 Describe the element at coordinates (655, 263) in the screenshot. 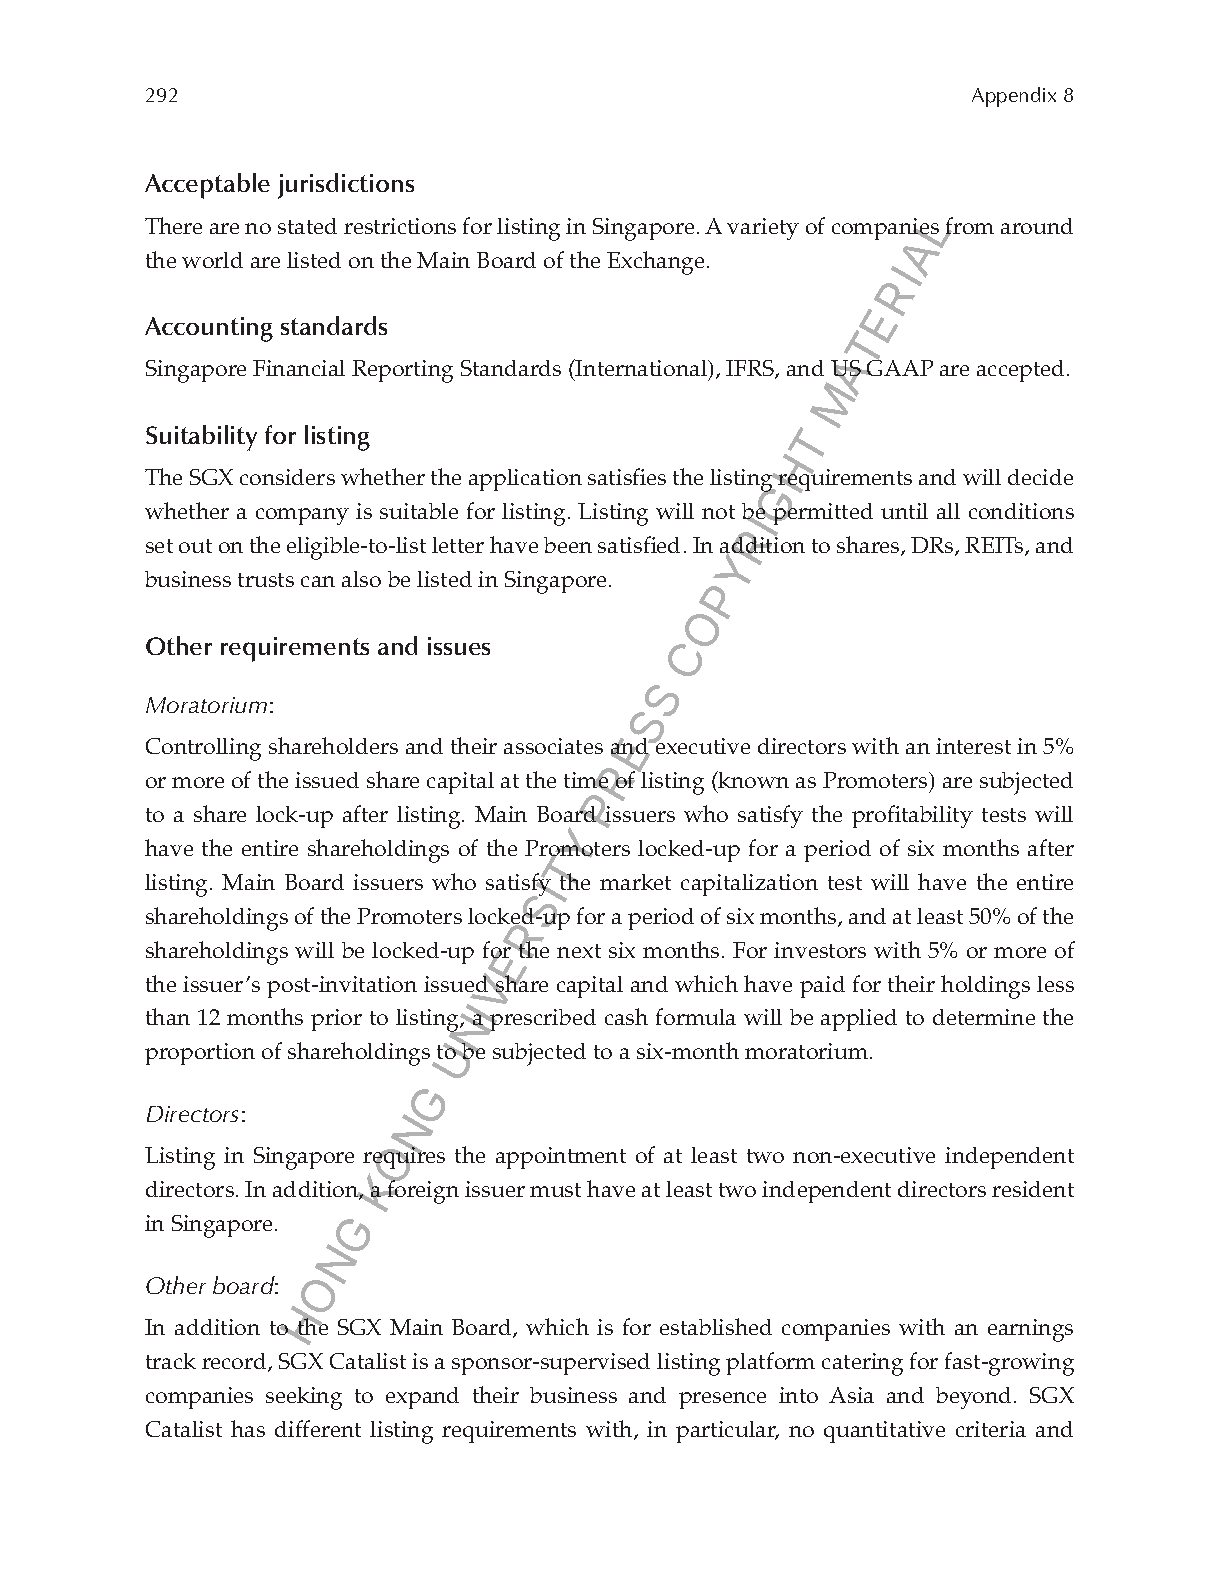

I see `Exchange` at that location.
